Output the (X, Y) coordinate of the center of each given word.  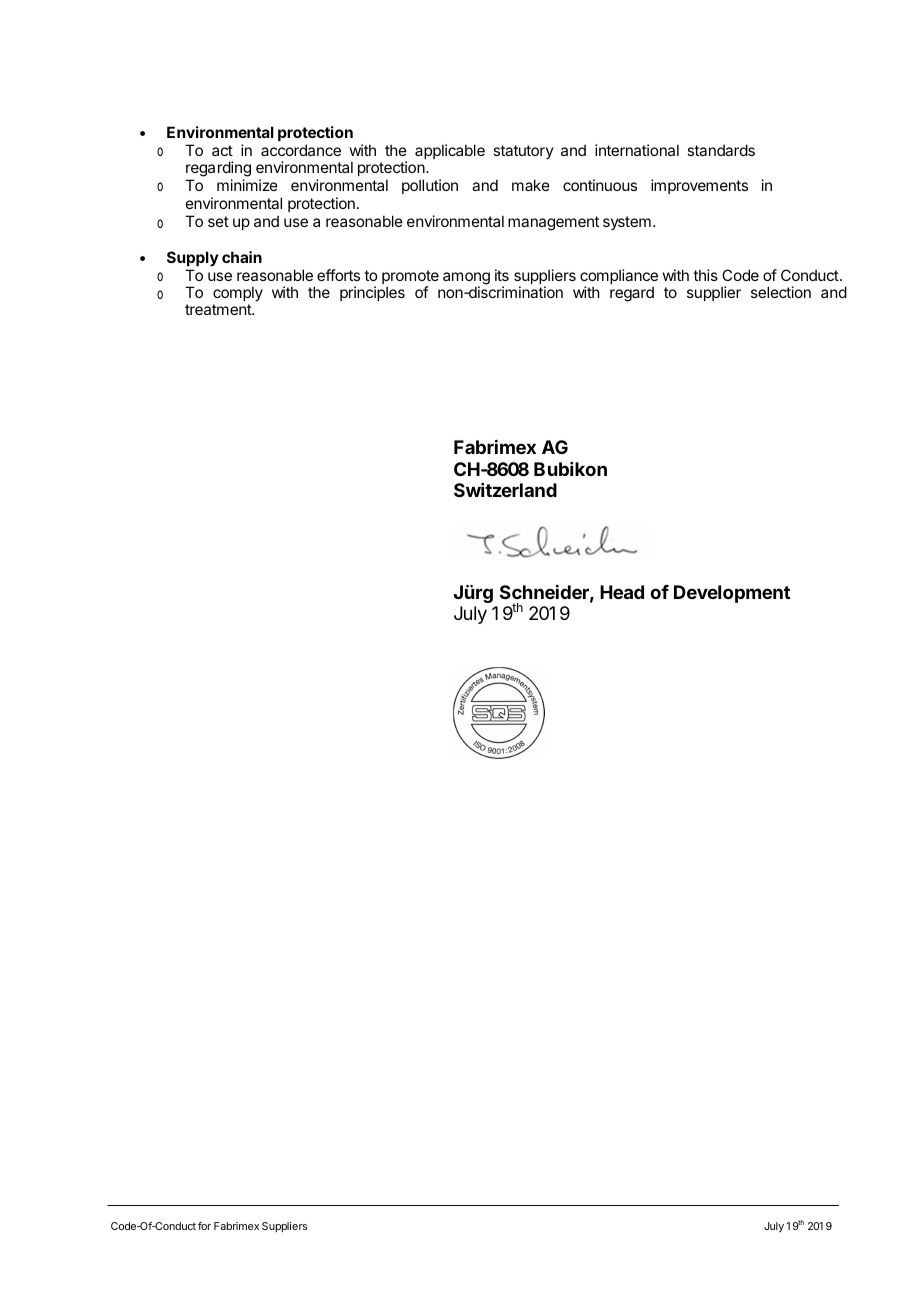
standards (721, 150)
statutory (523, 152)
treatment (219, 309)
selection (781, 292)
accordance (301, 150)
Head (622, 592)
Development (732, 594)
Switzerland (505, 490)
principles (372, 293)
